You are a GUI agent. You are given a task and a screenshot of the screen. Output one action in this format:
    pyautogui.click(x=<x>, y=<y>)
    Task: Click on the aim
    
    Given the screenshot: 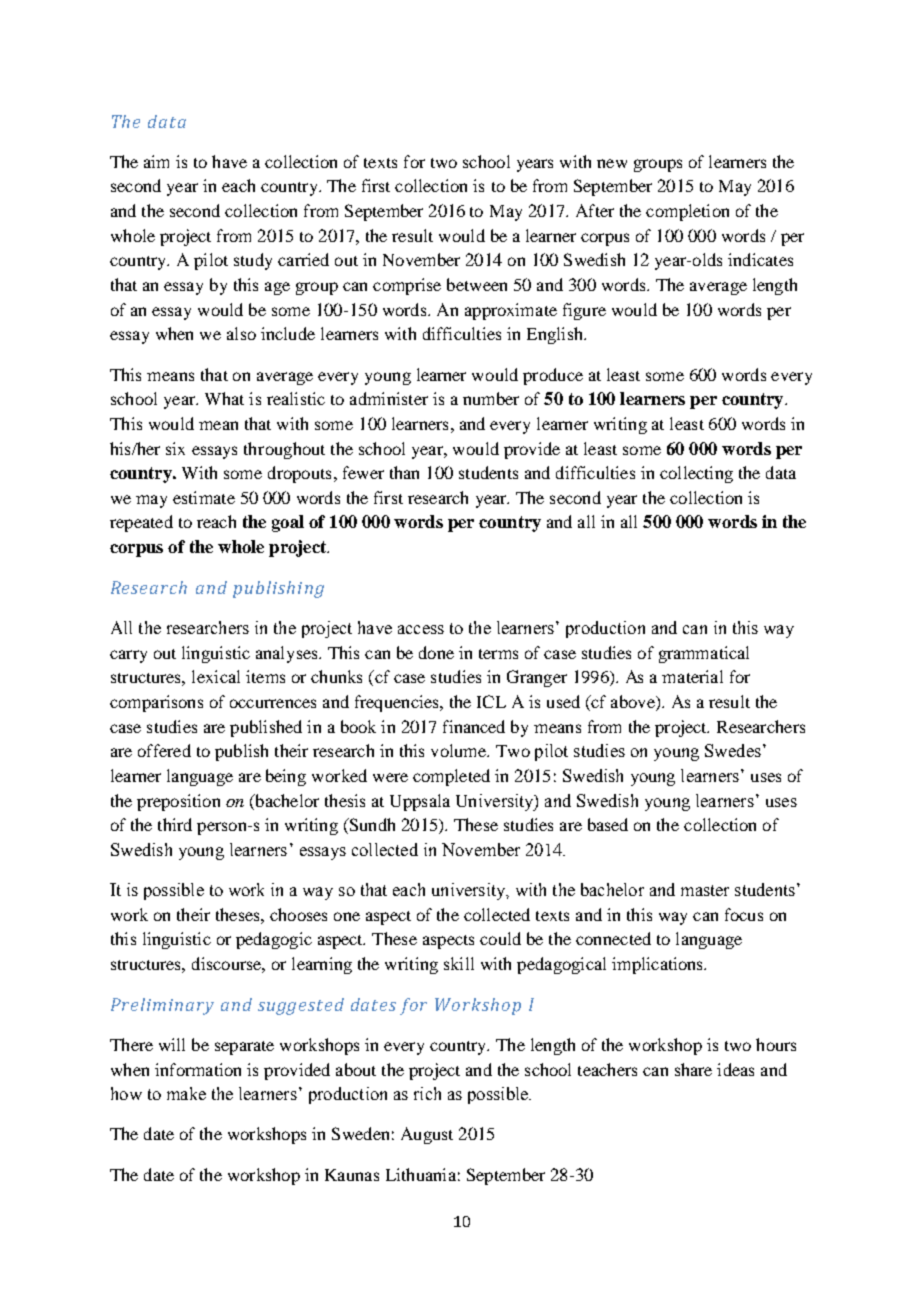 What is the action you would take?
    pyautogui.click(x=156, y=161)
